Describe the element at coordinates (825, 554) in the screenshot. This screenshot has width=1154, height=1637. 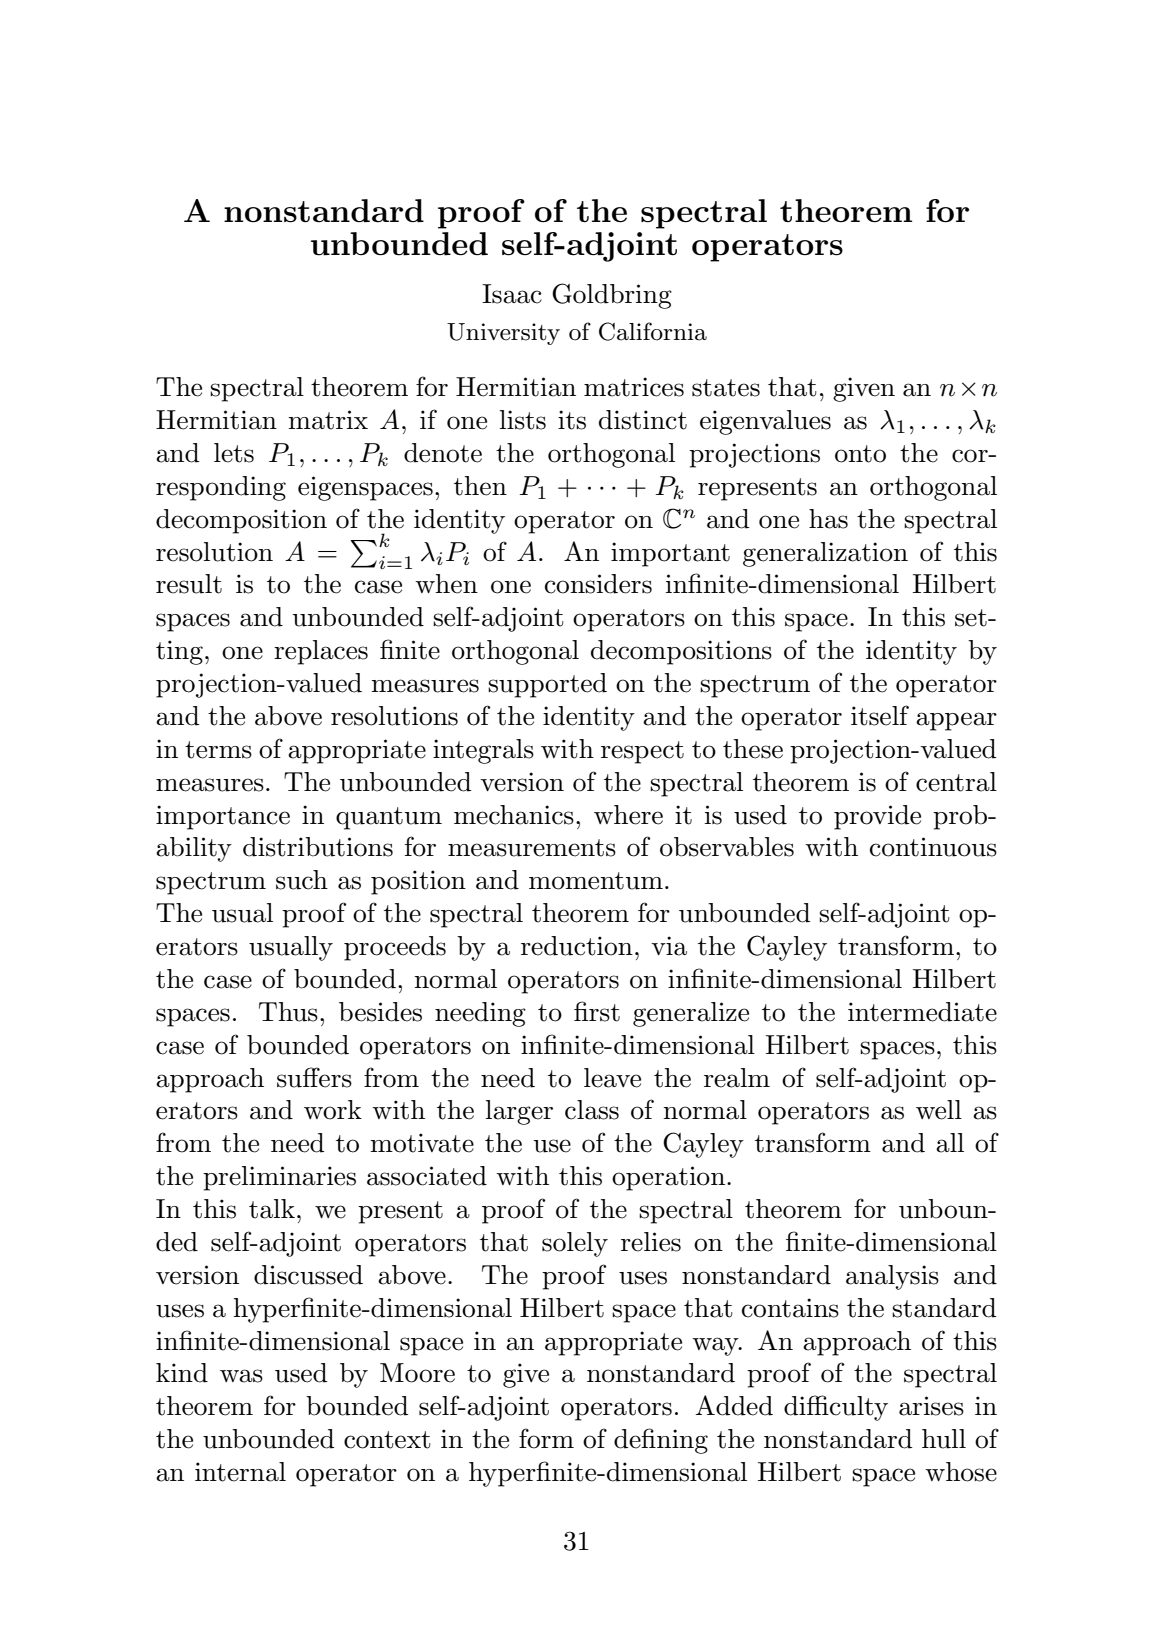
I see `generalization` at that location.
